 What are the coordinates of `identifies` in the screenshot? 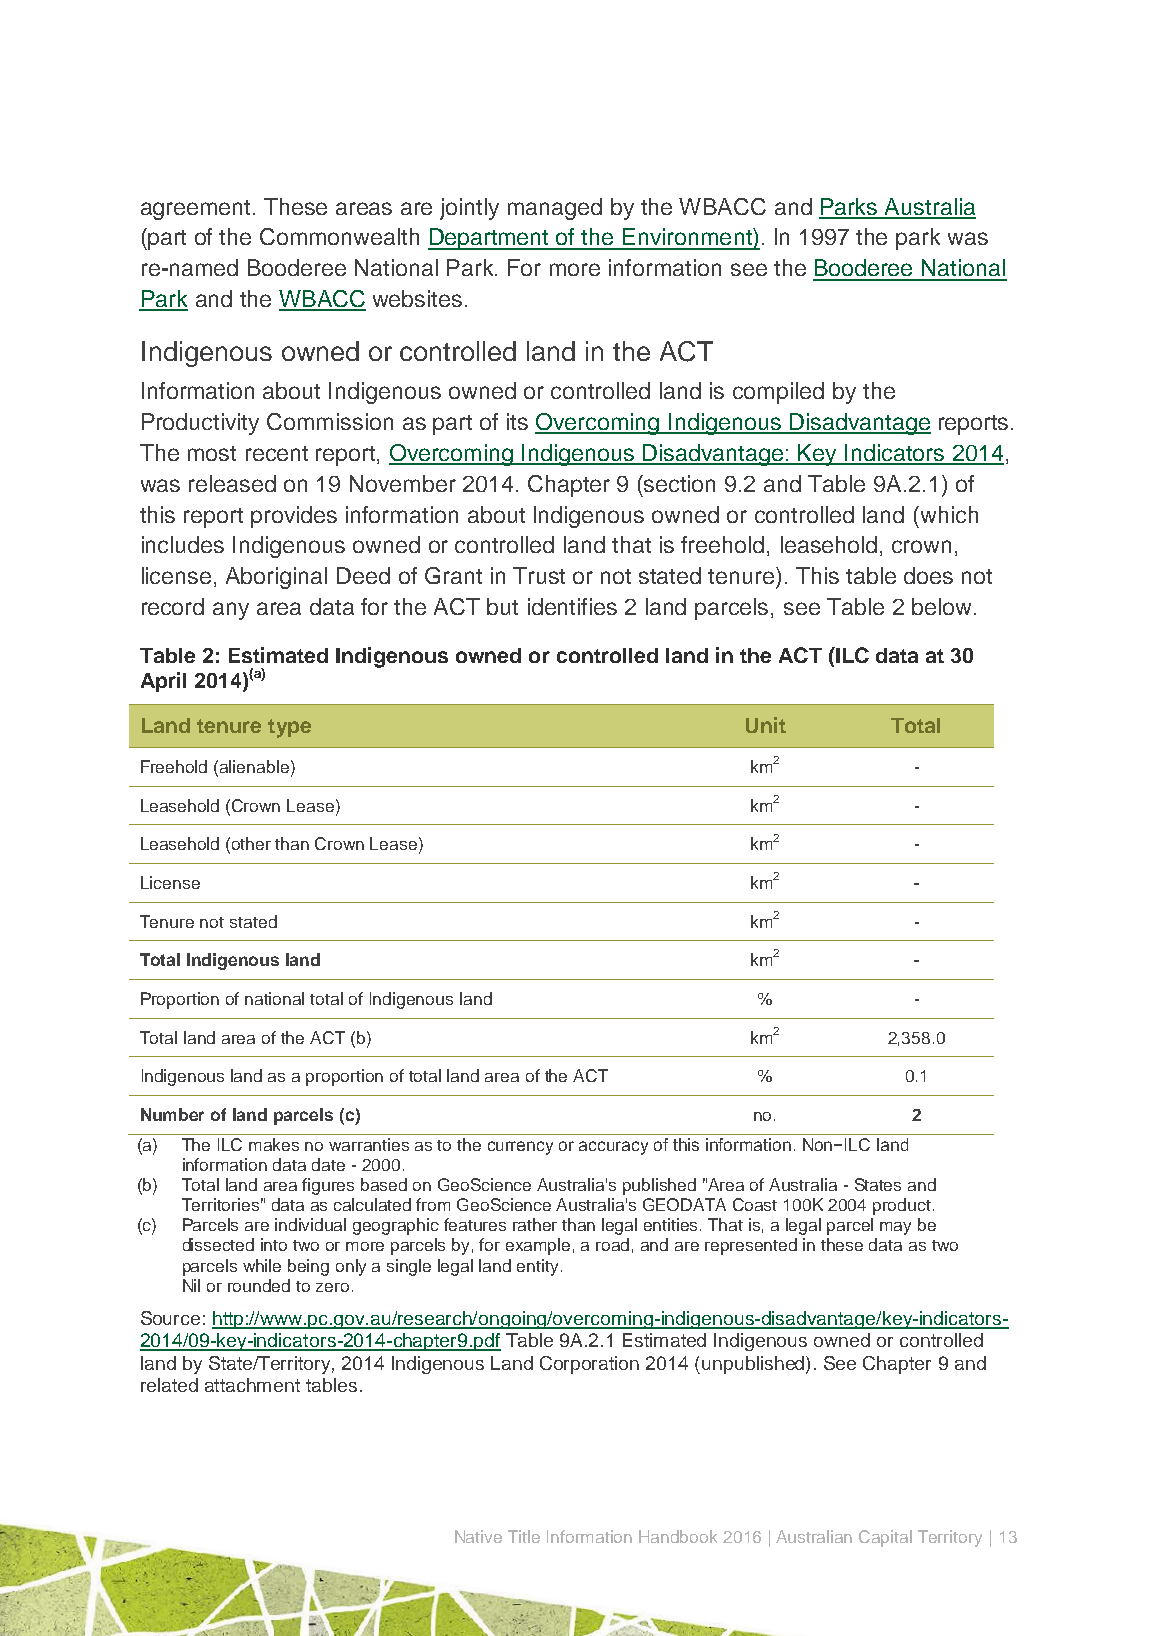 It's located at (572, 606).
